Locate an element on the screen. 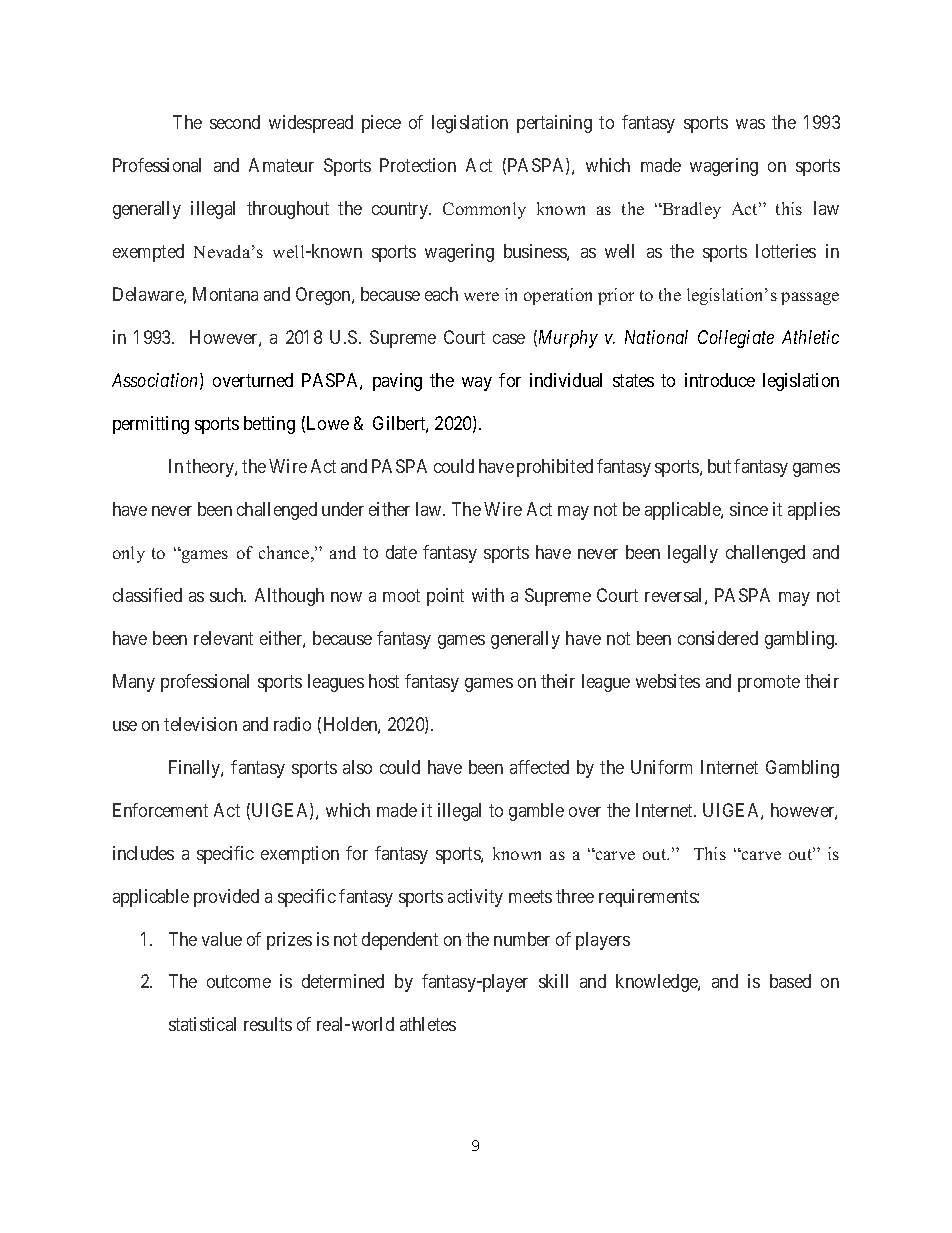 The width and height of the screenshot is (952, 1233). Enforcement is located at coordinates (160, 810).
